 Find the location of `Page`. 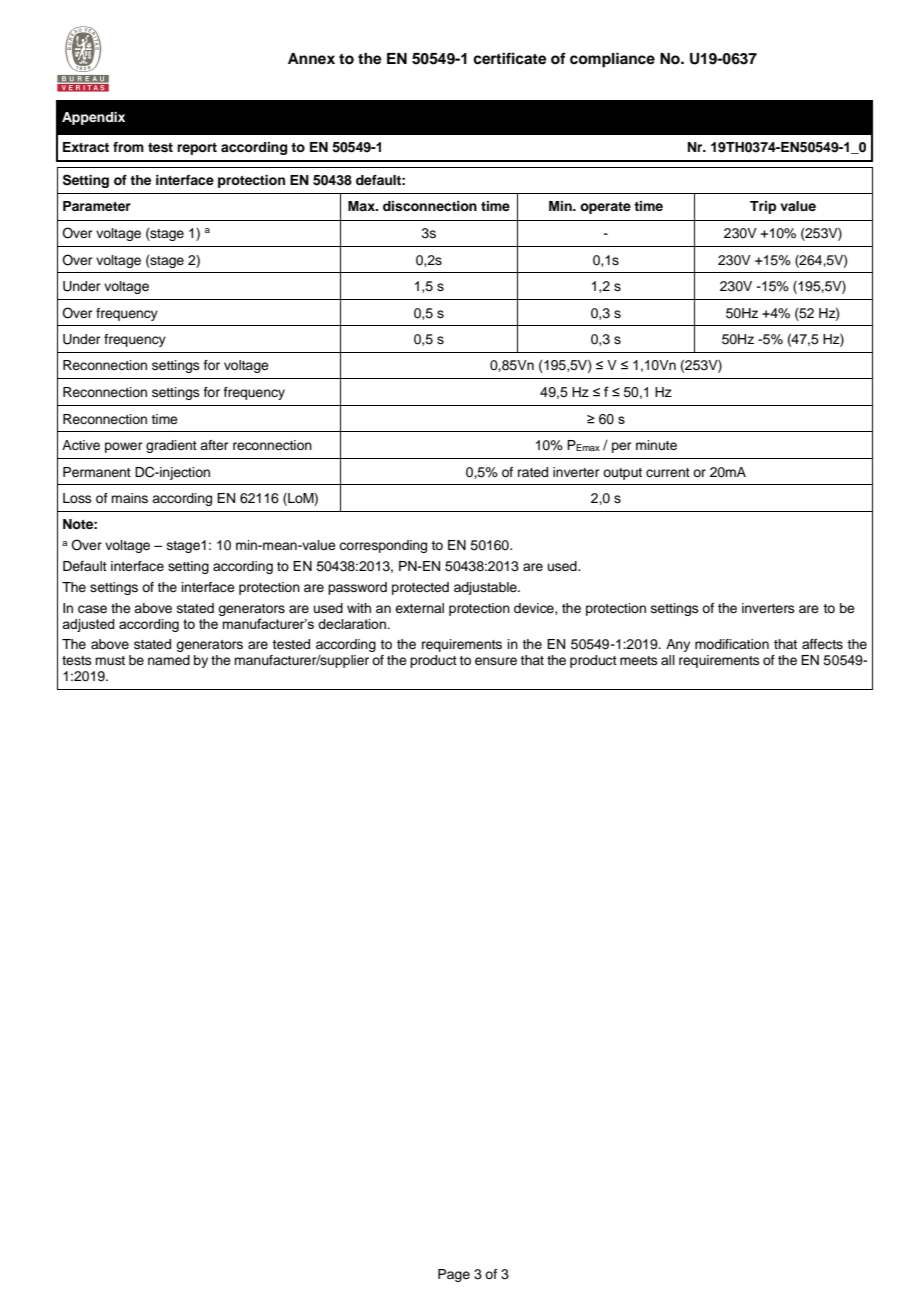

Page is located at coordinates (454, 1275).
